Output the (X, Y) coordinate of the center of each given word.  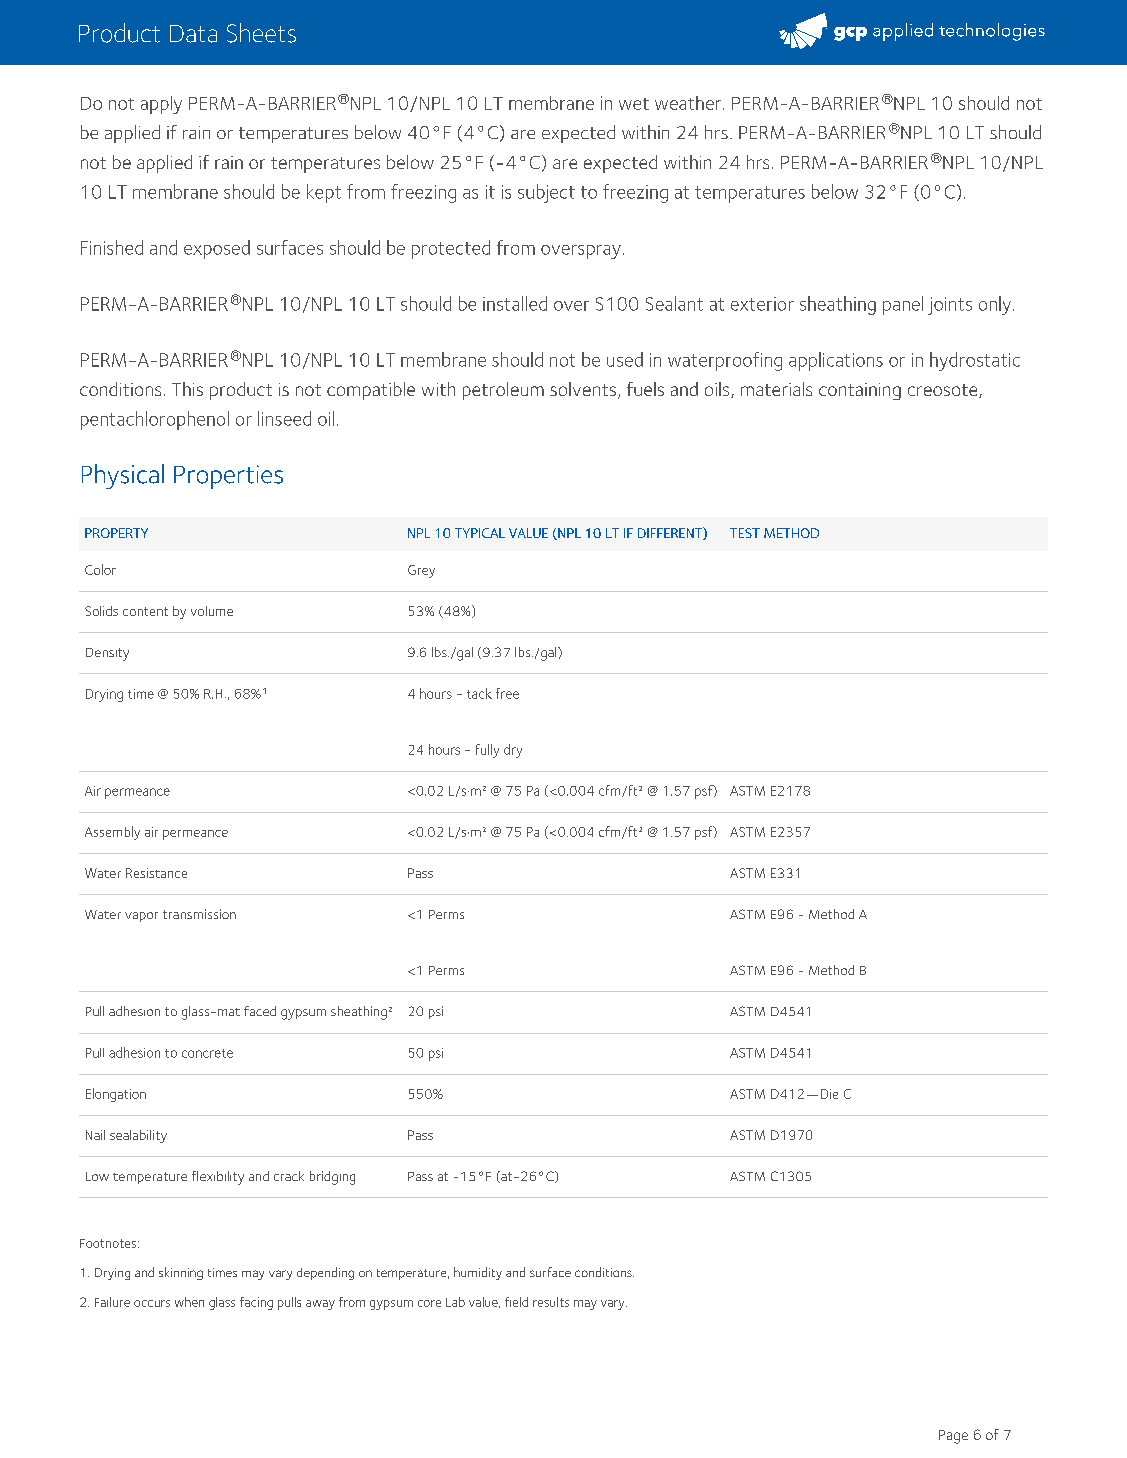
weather (689, 103)
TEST (745, 533)
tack (479, 693)
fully (487, 751)
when (189, 1302)
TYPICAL (480, 533)
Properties (228, 477)
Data (193, 34)
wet (634, 104)
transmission (199, 914)
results (551, 1302)
